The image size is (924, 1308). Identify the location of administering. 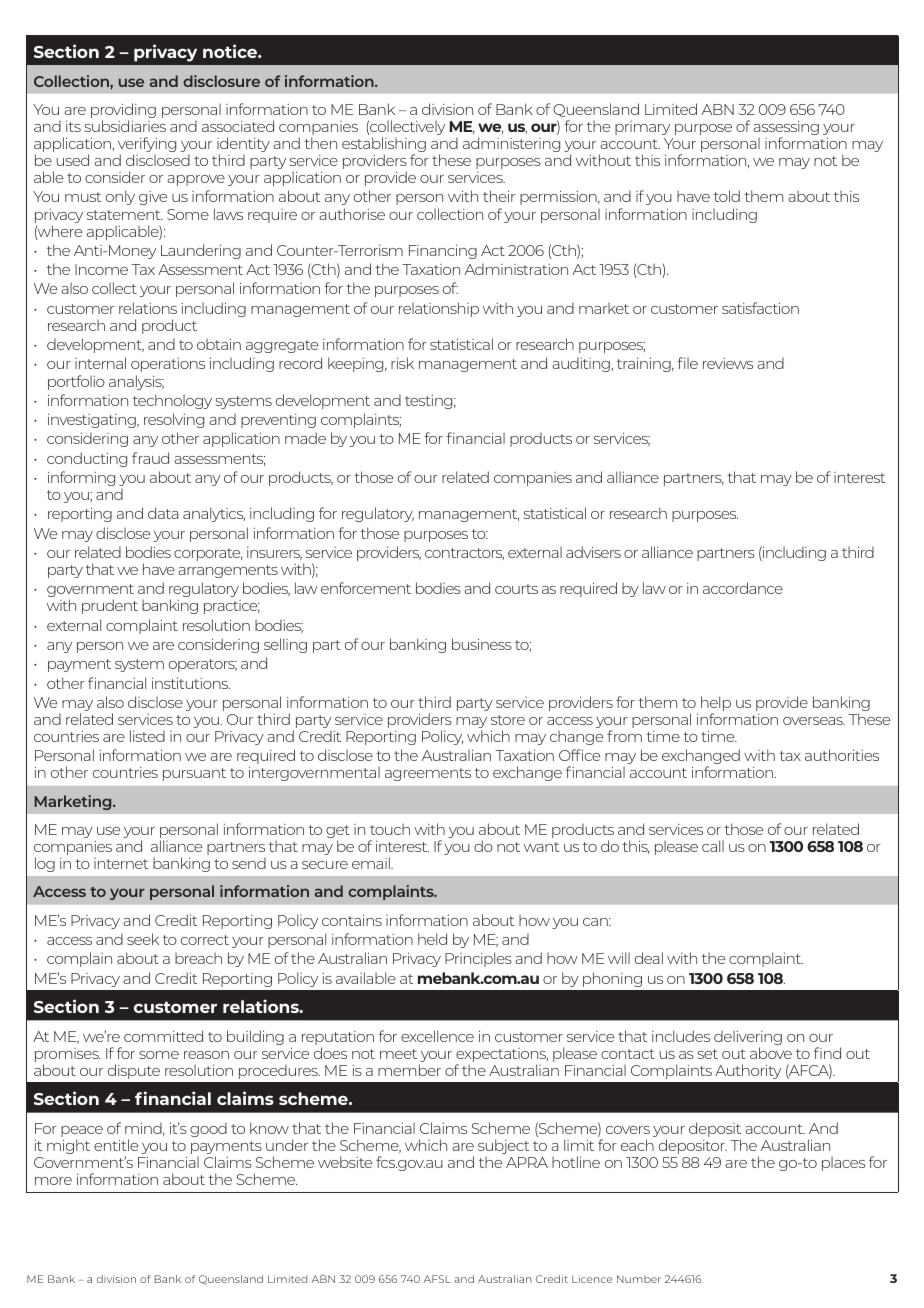
(511, 144).
